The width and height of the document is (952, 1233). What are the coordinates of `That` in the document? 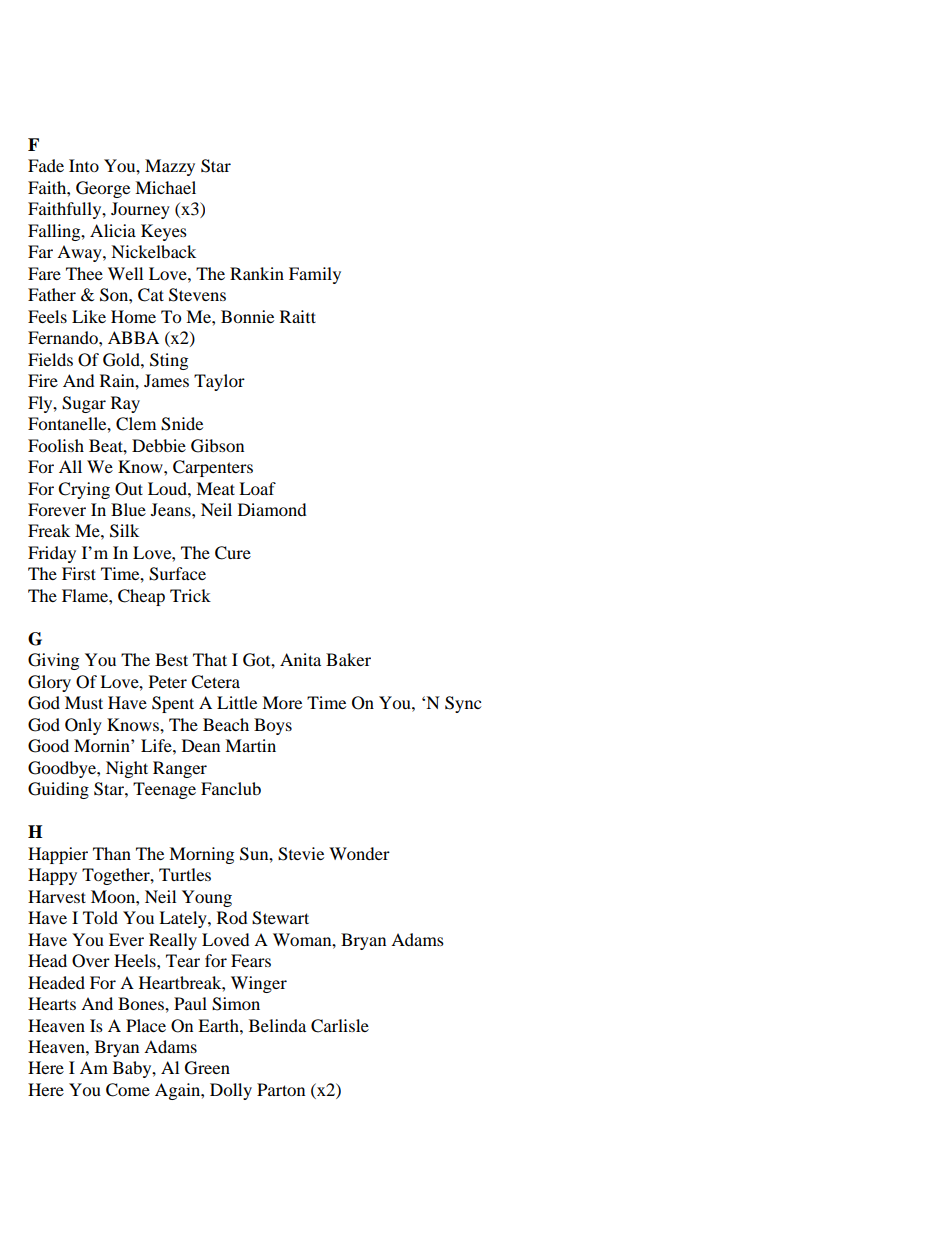 It's located at (210, 659).
